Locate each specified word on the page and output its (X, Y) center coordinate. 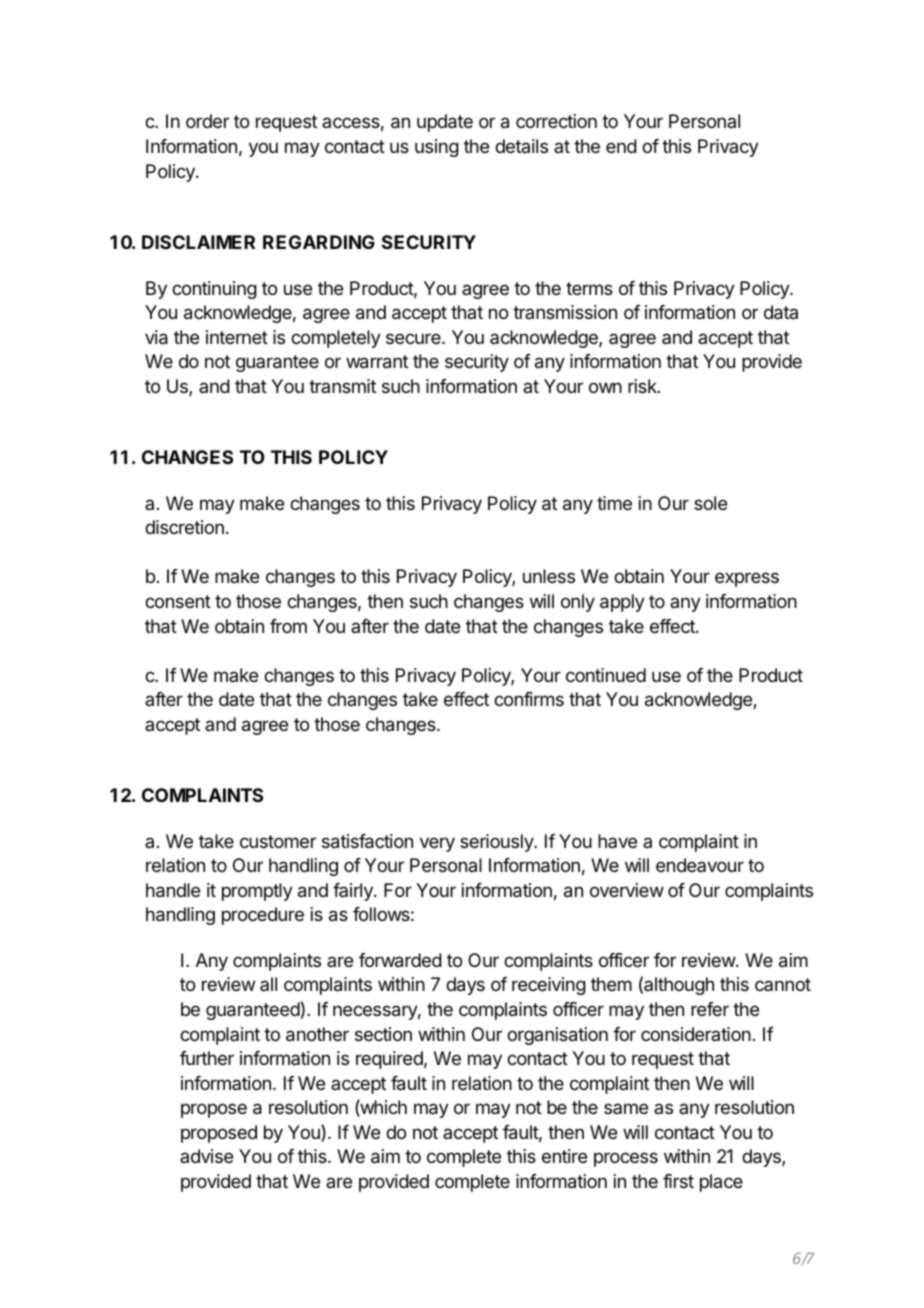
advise (206, 1156)
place (721, 1183)
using (437, 148)
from (288, 626)
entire (564, 1156)
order (207, 121)
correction (556, 121)
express (747, 579)
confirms (529, 699)
